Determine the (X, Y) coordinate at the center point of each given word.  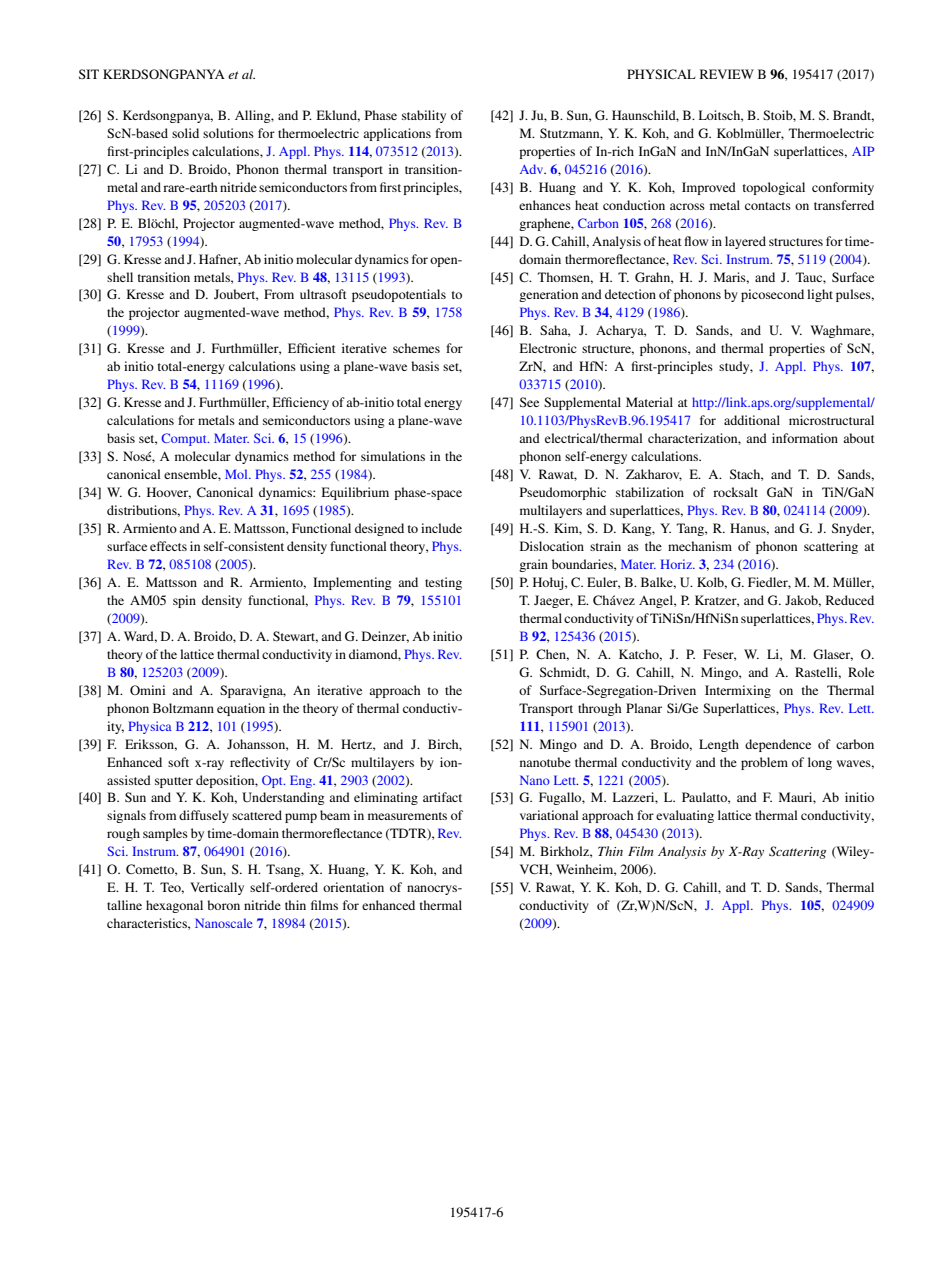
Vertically (217, 888)
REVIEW (727, 74)
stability (424, 116)
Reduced (850, 600)
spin (184, 601)
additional (752, 420)
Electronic (548, 348)
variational (549, 815)
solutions (228, 133)
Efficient (312, 348)
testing (443, 583)
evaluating (685, 816)
